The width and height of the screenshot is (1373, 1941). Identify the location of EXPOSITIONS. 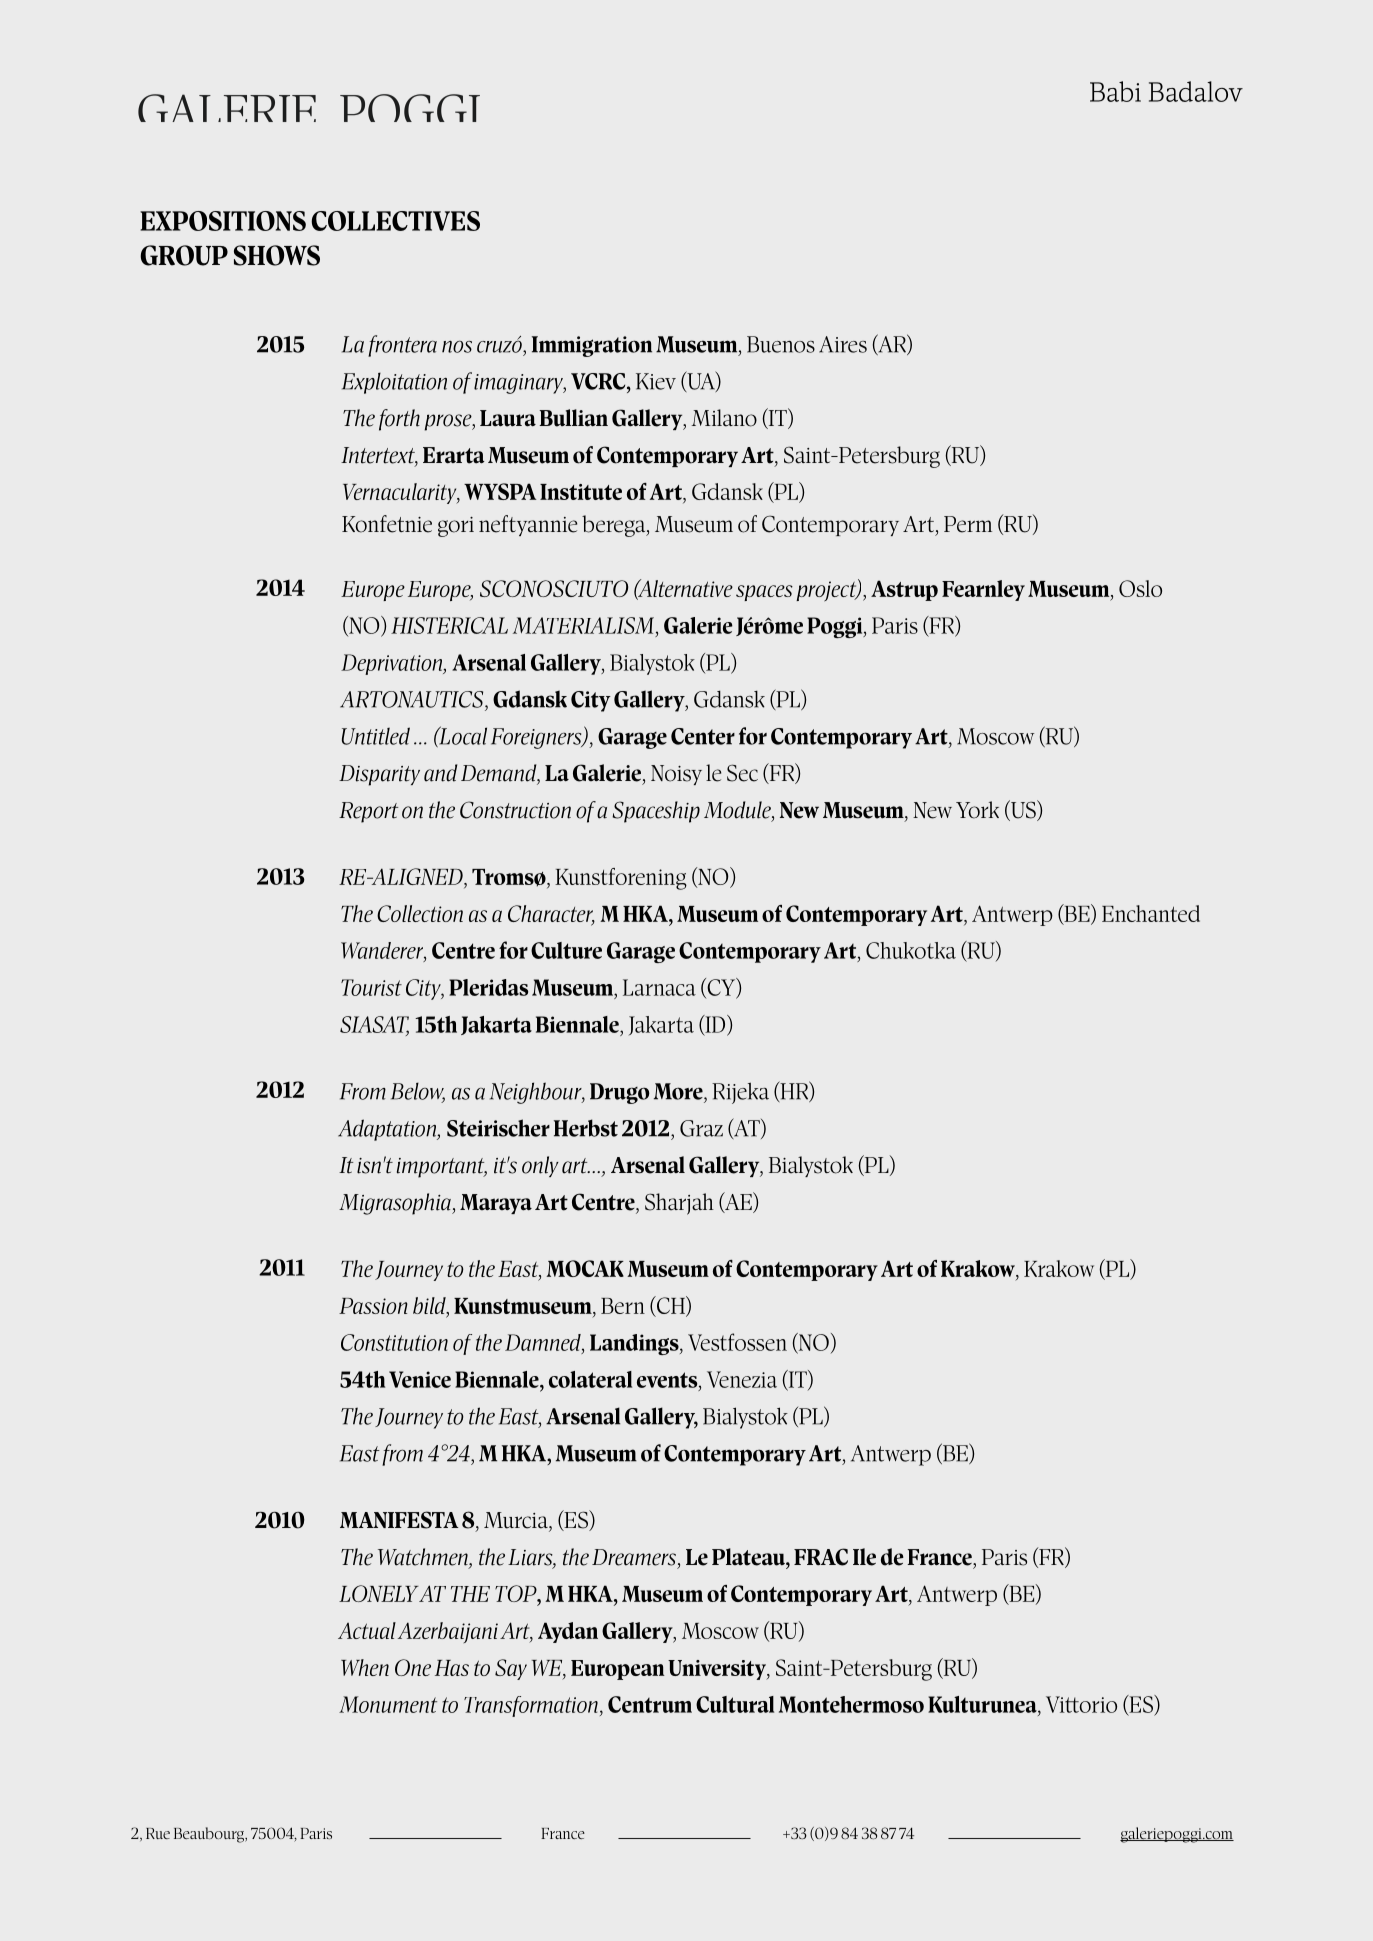
(223, 221).
